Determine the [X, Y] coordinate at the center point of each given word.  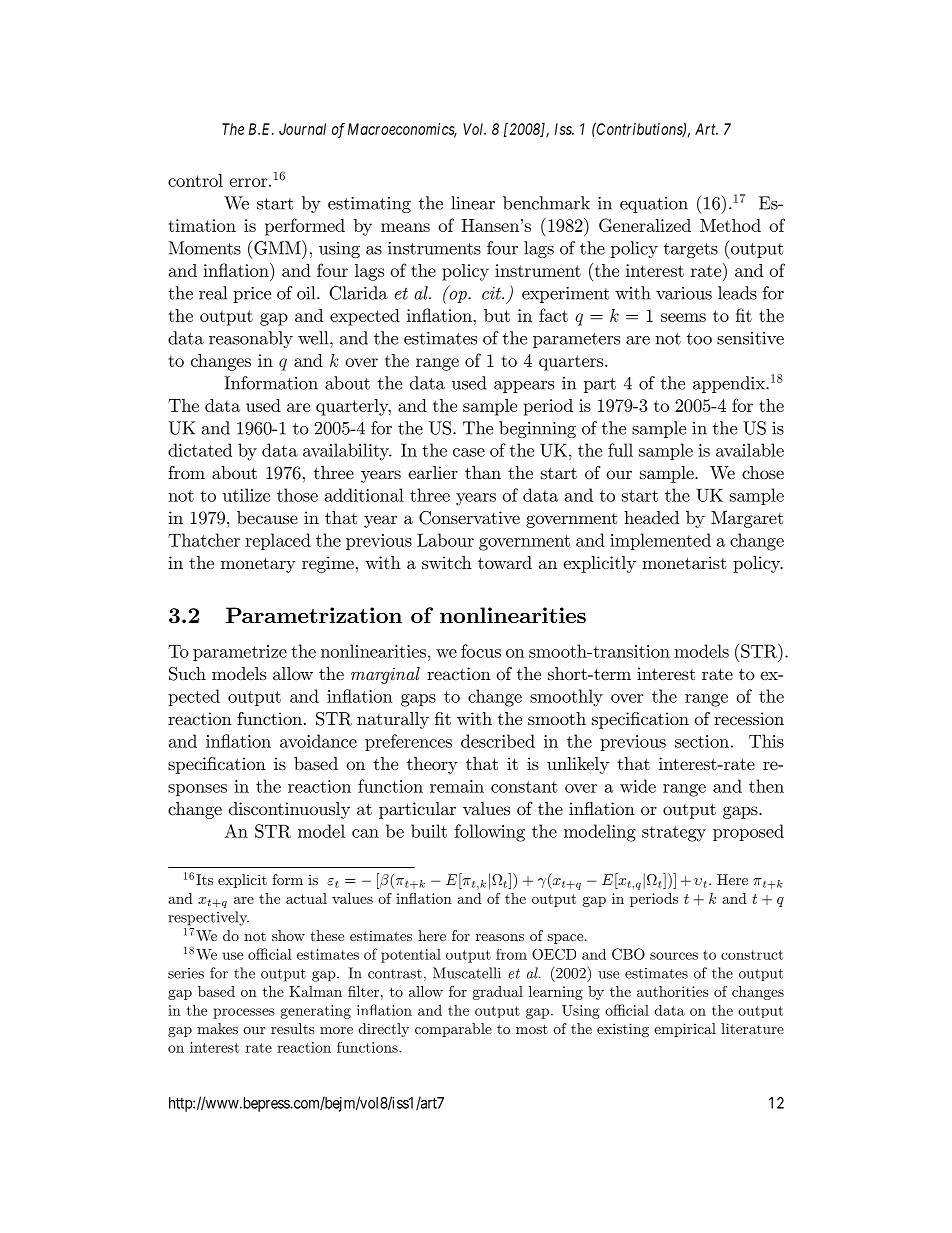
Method [730, 225]
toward [505, 562]
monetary [258, 565]
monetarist [684, 562]
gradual [498, 993]
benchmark [546, 203]
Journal [302, 129]
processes [244, 1013]
